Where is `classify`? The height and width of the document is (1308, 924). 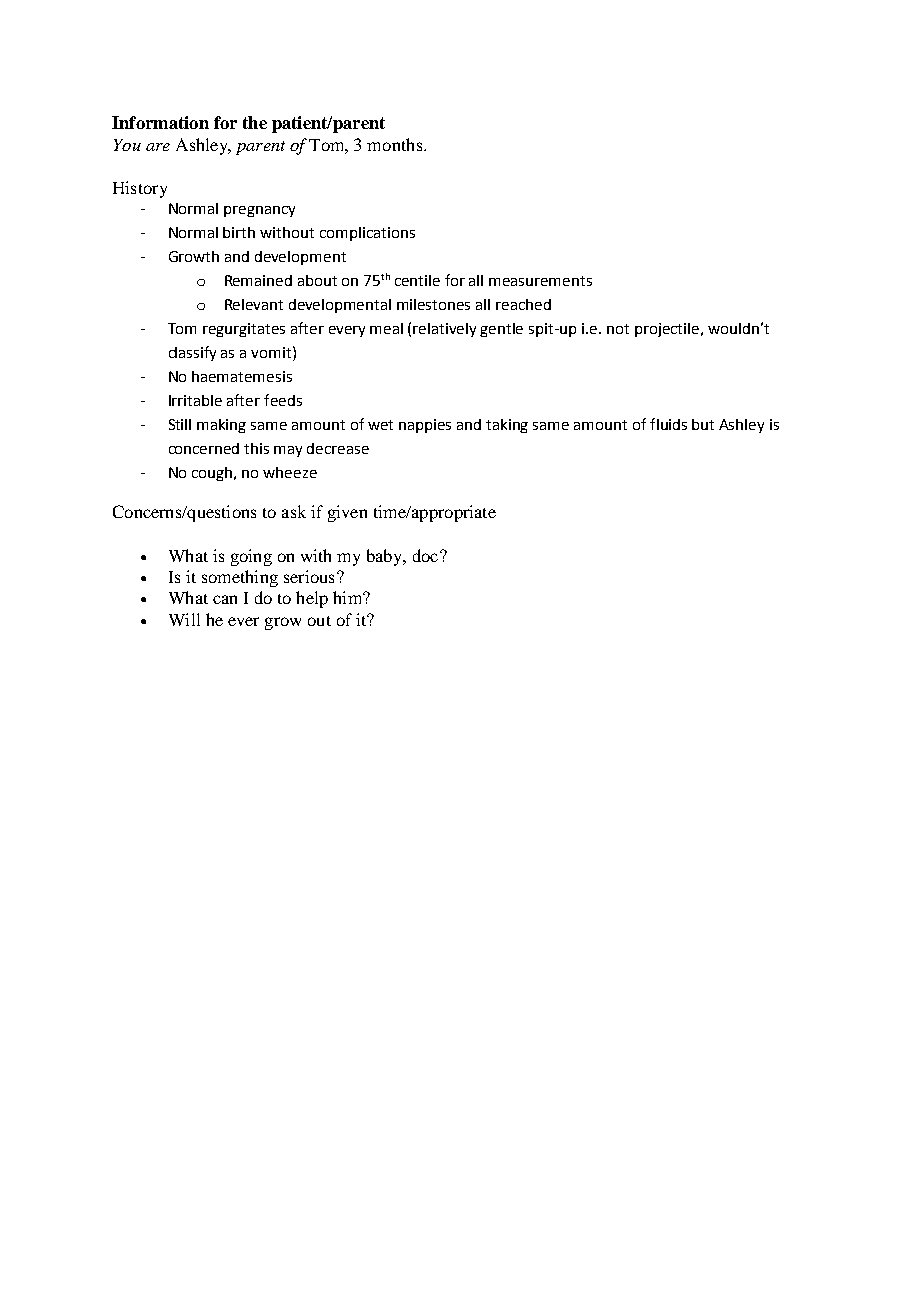 classify is located at coordinates (192, 353).
